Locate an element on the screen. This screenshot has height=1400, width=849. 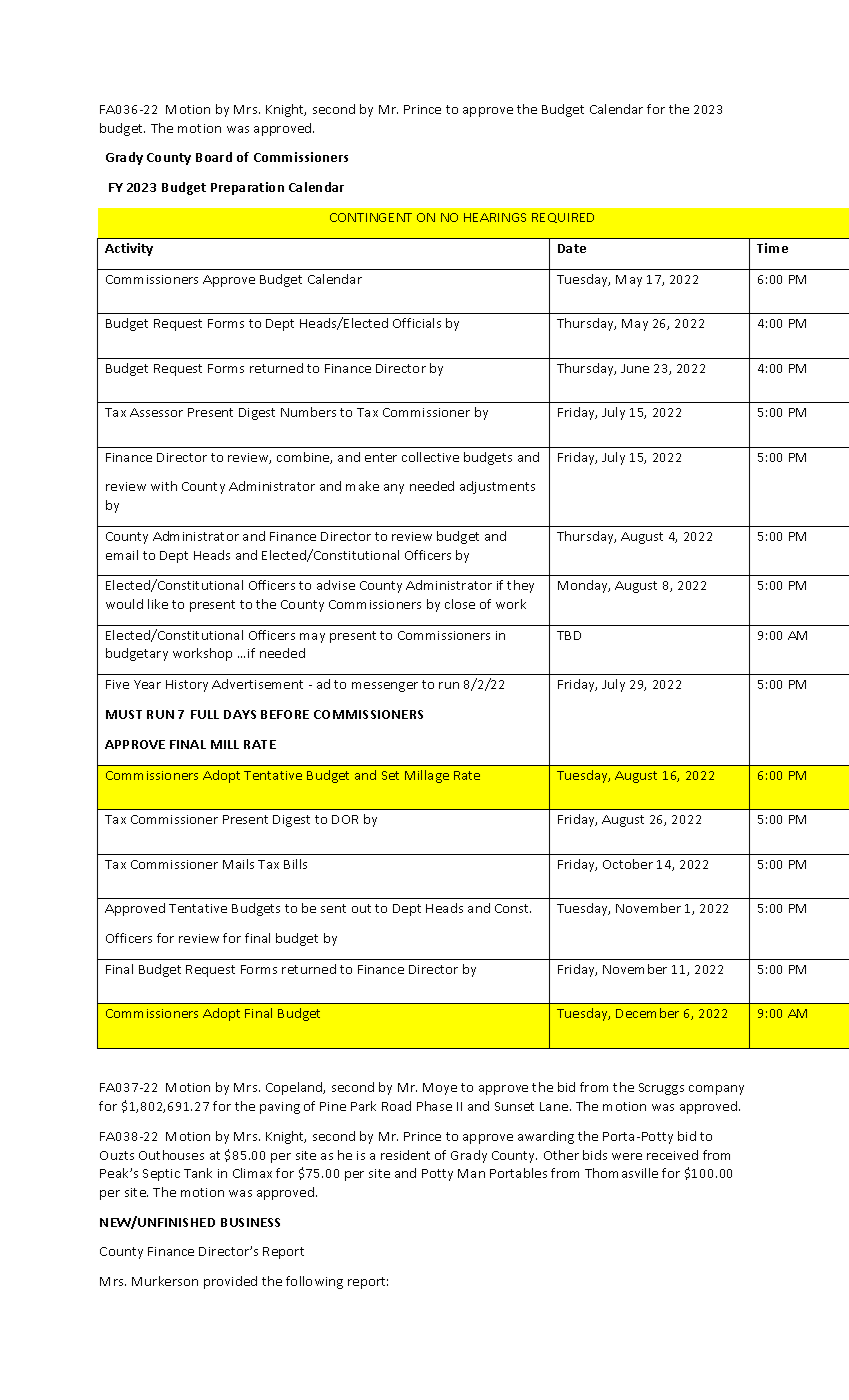
June is located at coordinates (635, 368).
